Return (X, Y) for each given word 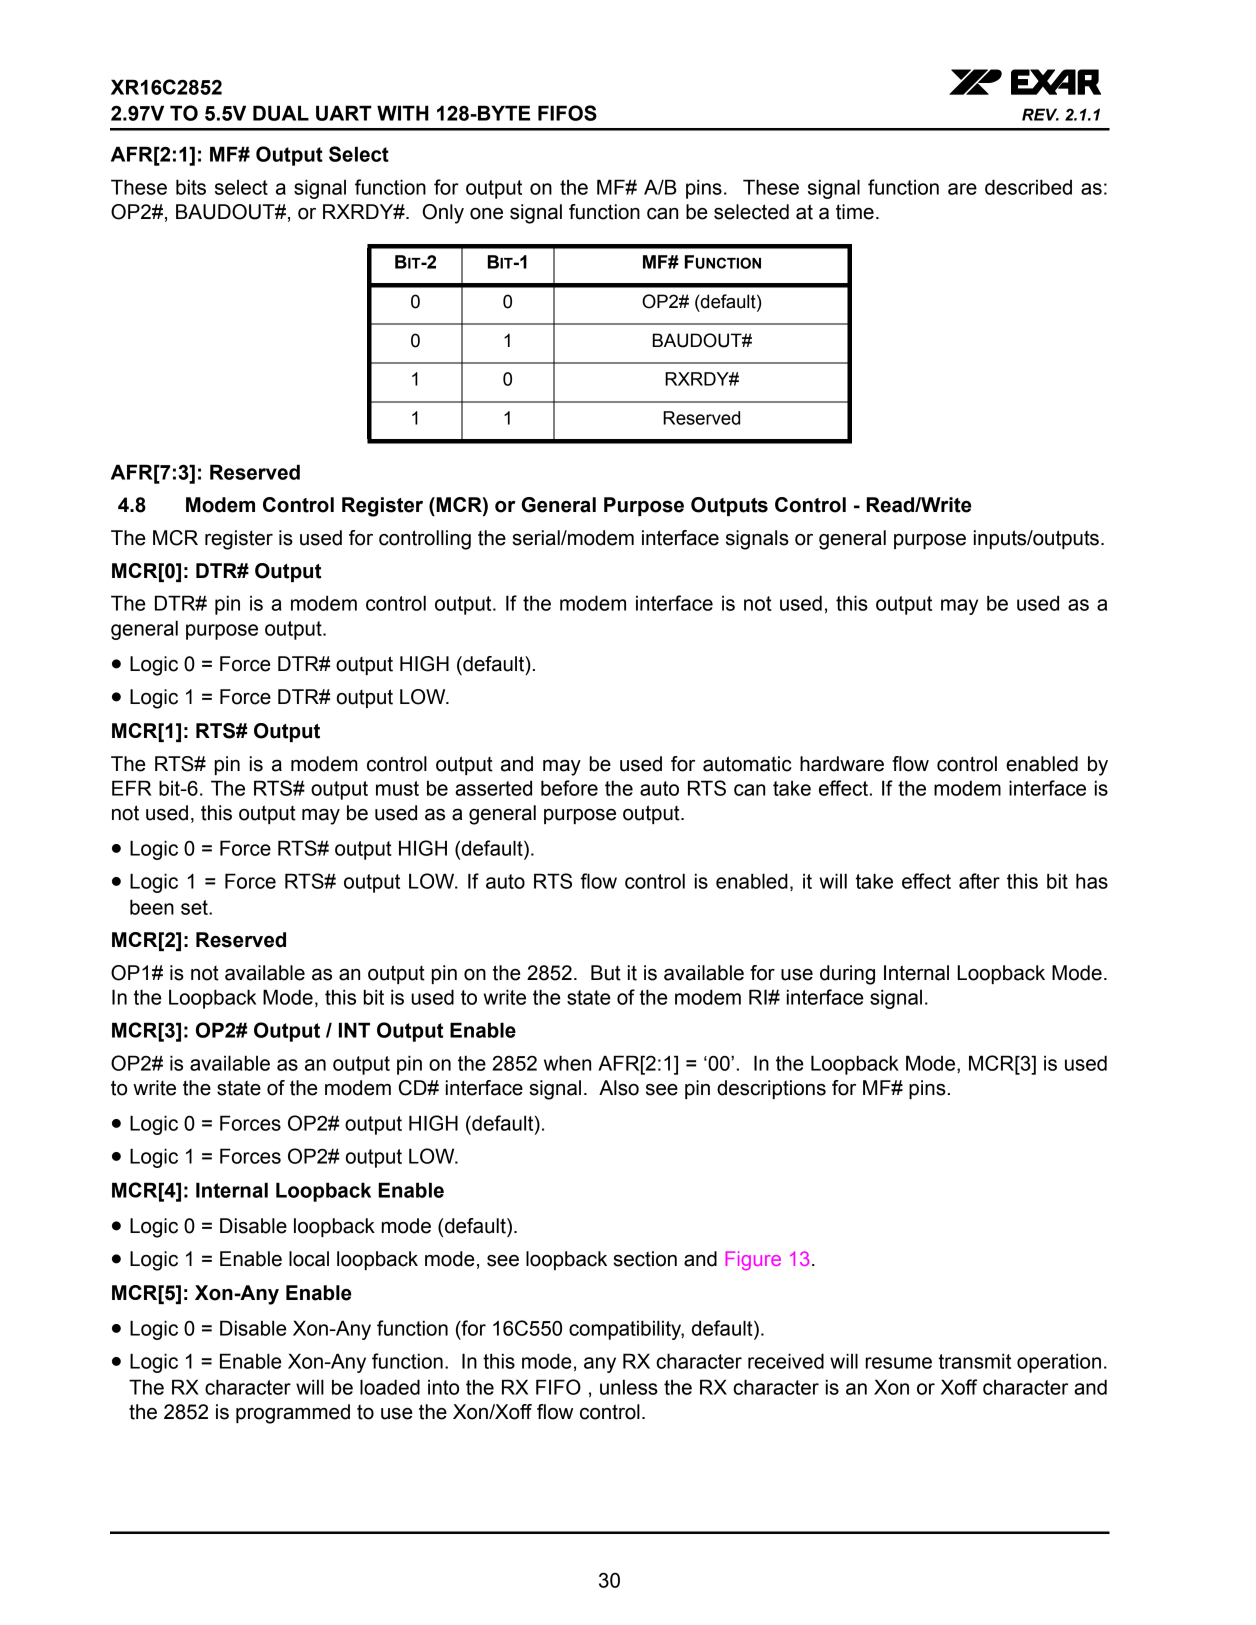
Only (443, 214)
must (397, 788)
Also (619, 1088)
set (195, 907)
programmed (293, 1414)
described (1028, 187)
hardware (842, 764)
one (486, 214)
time (855, 212)
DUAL (281, 113)
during (847, 975)
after (979, 881)
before (569, 788)
